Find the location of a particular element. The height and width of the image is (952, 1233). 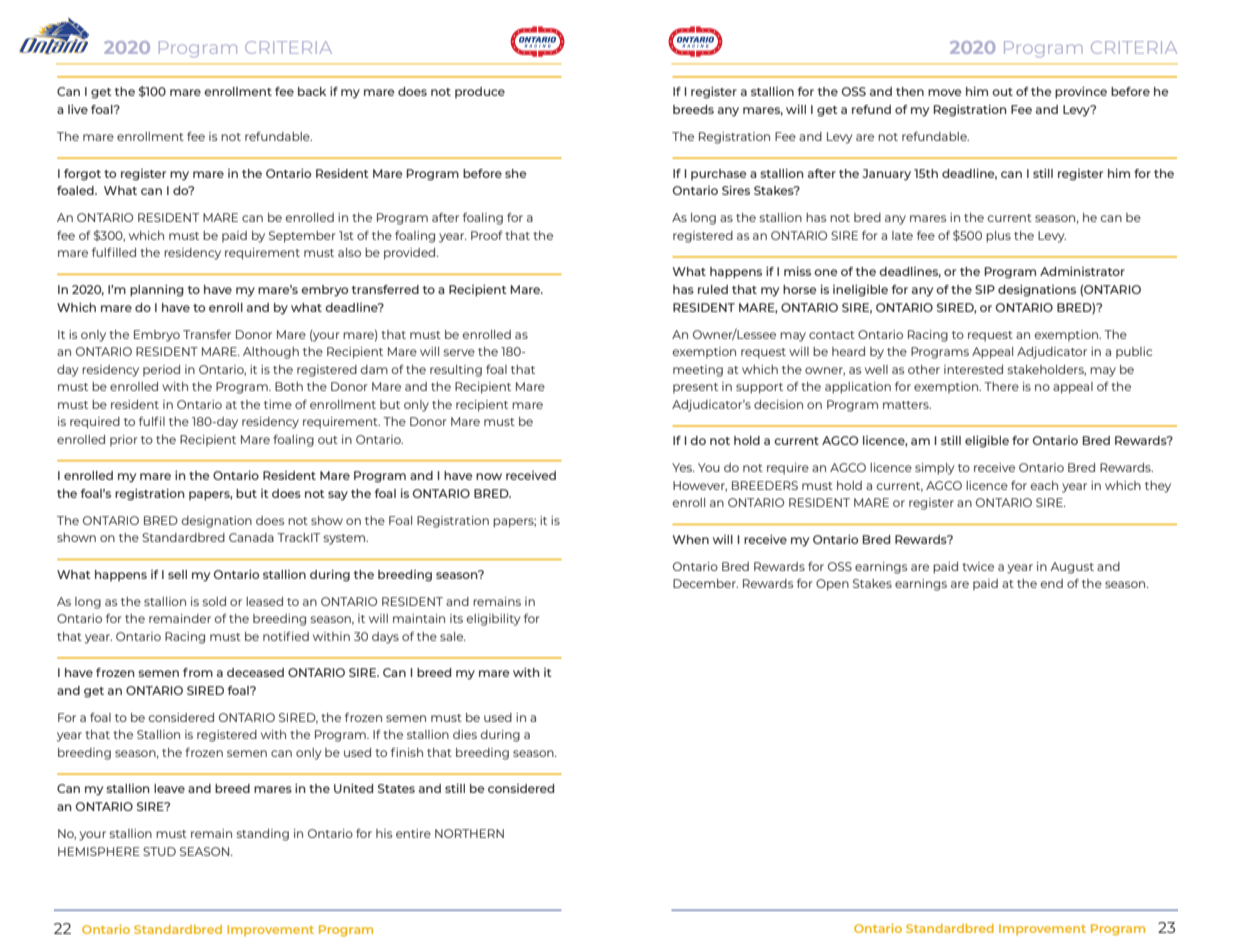

back is located at coordinates (312, 91).
